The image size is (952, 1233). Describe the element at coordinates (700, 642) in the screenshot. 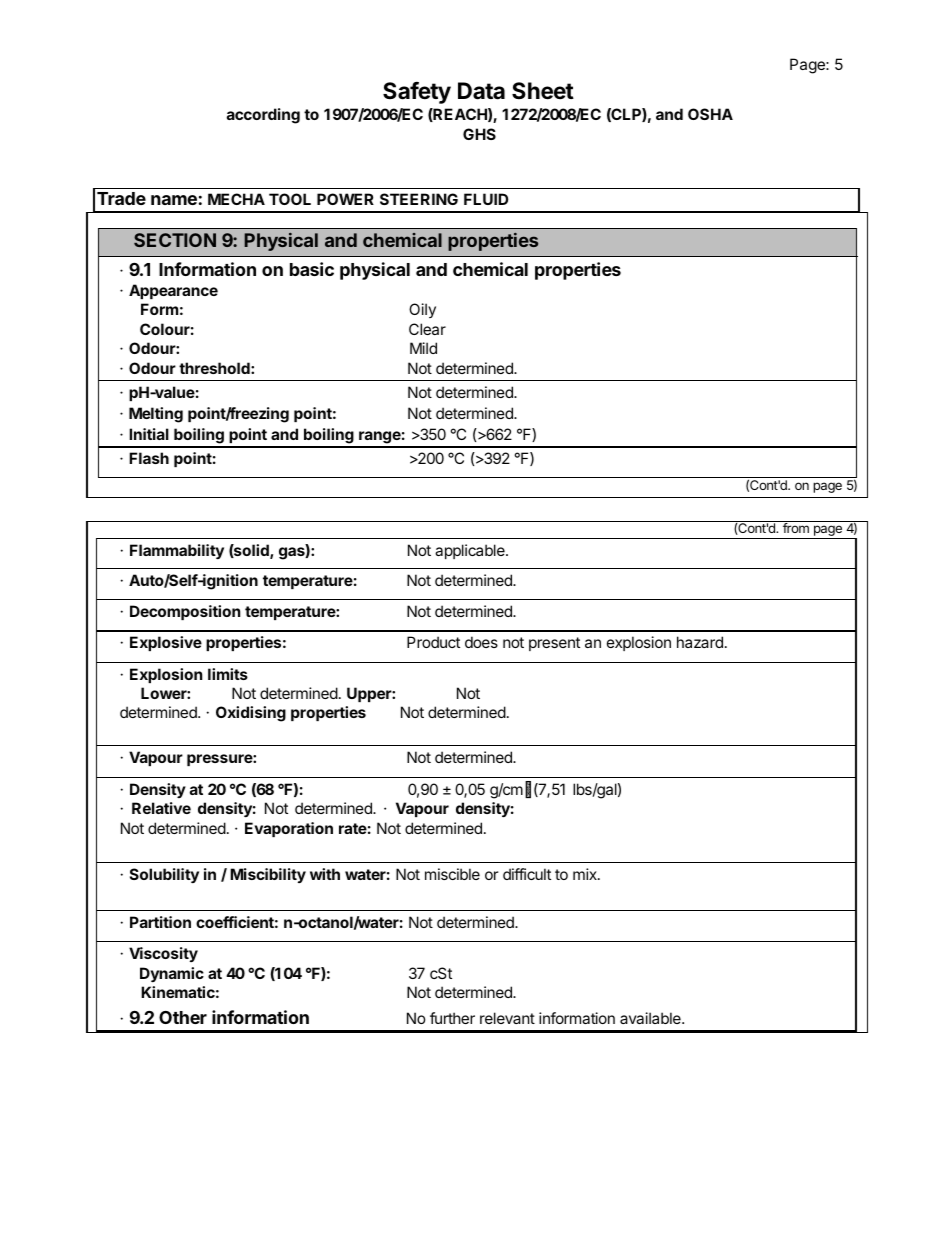

I see `hazard` at that location.
